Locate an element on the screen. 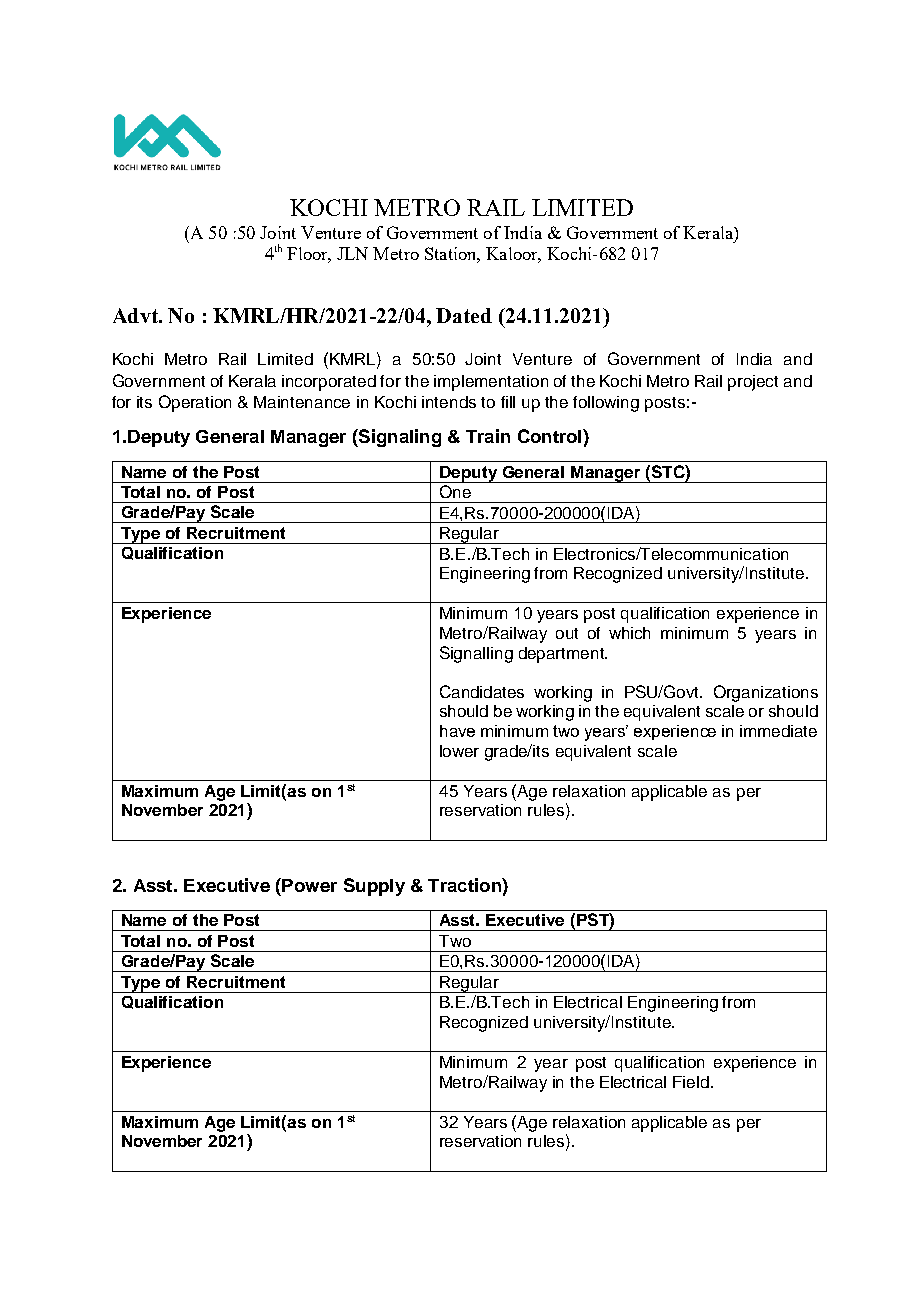  immediate is located at coordinates (778, 731).
